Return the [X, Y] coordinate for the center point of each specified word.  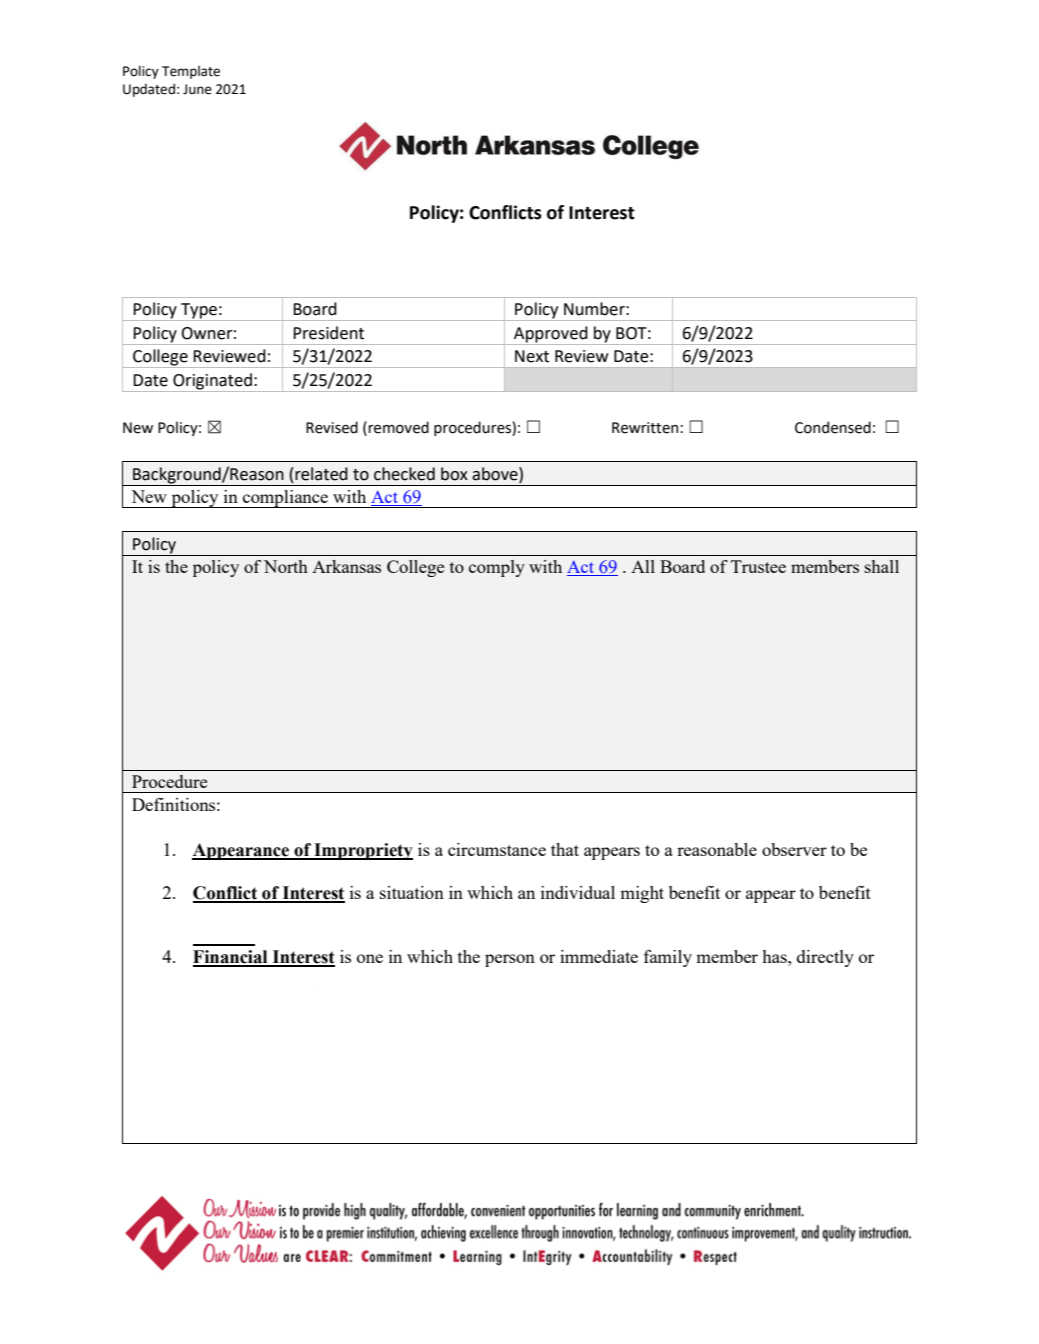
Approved [551, 335]
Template [191, 72]
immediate [599, 956]
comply [497, 568]
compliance [286, 499]
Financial [231, 958]
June [197, 89]
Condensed [833, 427]
